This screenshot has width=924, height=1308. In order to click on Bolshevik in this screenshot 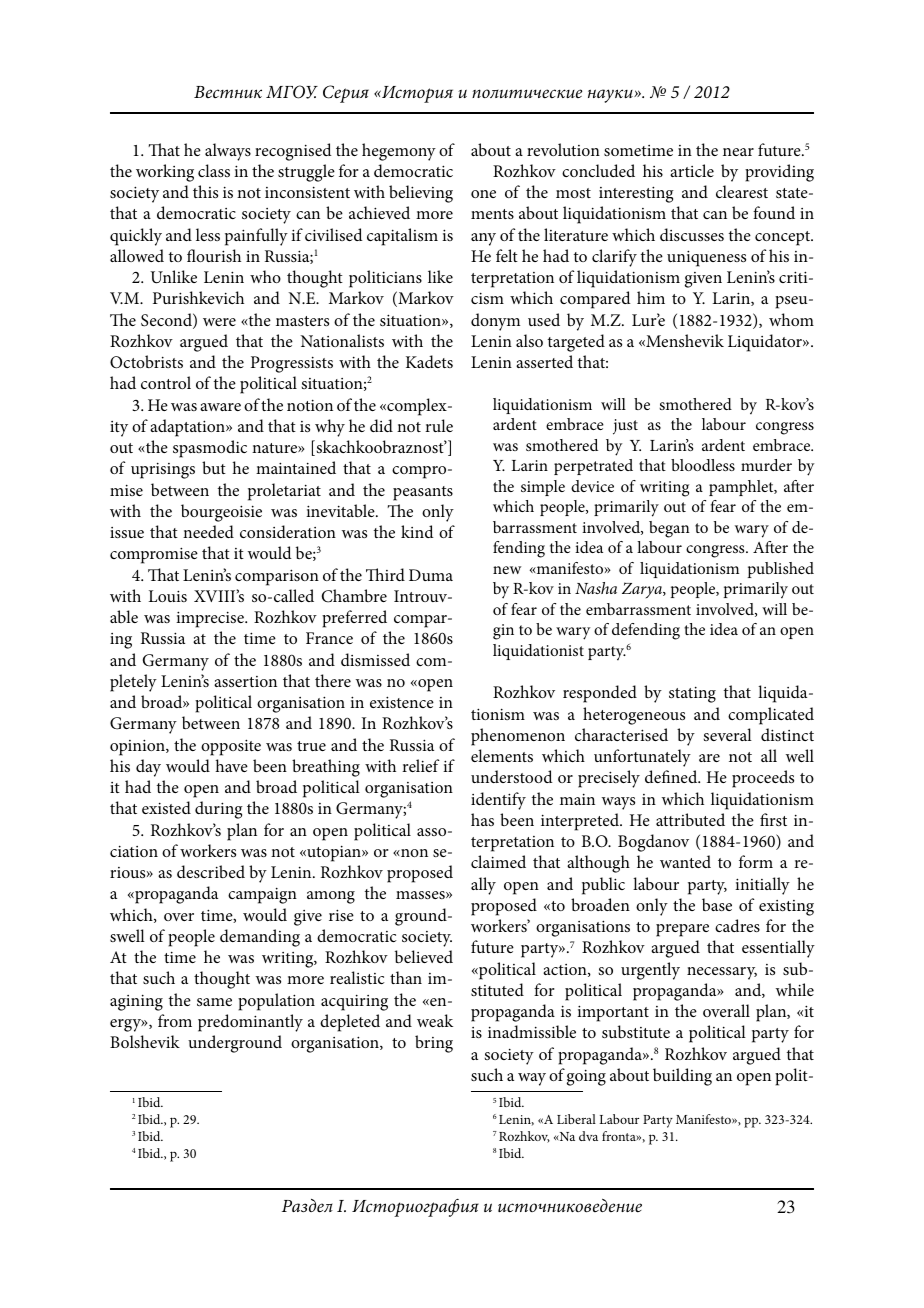, I will do `click(145, 1041)`.
